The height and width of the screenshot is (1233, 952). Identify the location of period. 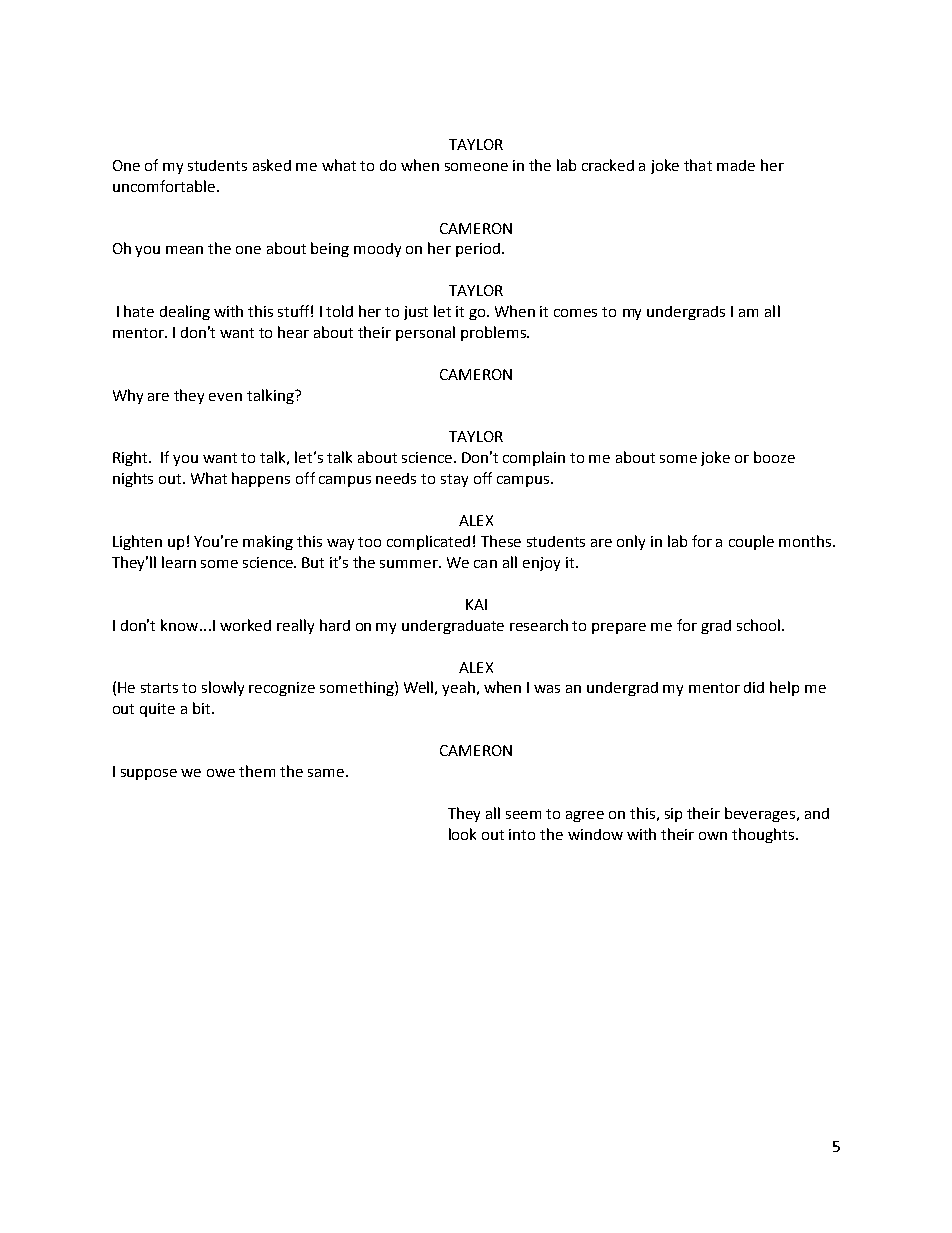
(478, 250).
